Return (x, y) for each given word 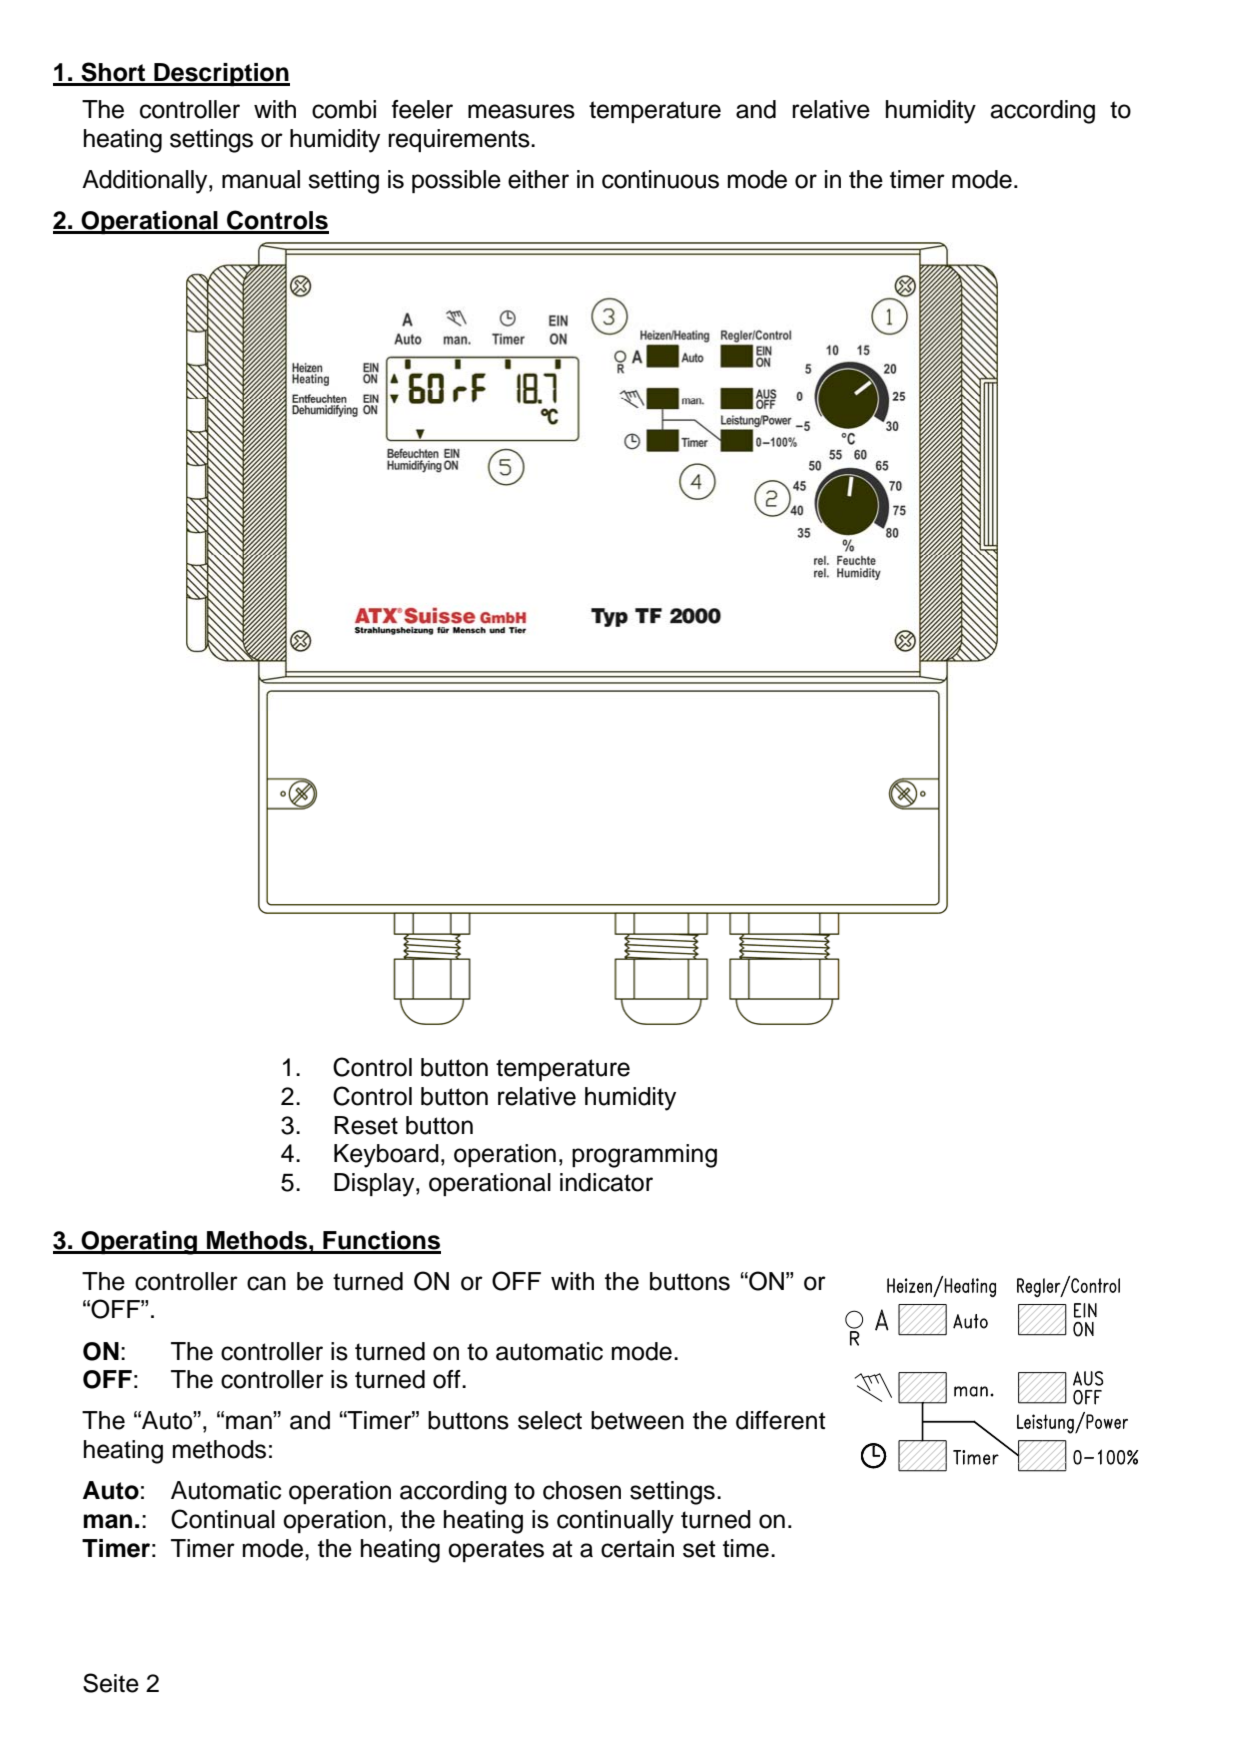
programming (644, 1156)
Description (221, 74)
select (550, 1420)
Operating (139, 1243)
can (266, 1283)
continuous (660, 179)
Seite (111, 1683)
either (538, 179)
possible (456, 181)
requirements (460, 140)
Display (375, 1185)
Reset (366, 1125)
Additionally (146, 182)
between (637, 1420)
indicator (606, 1182)
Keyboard (386, 1156)
